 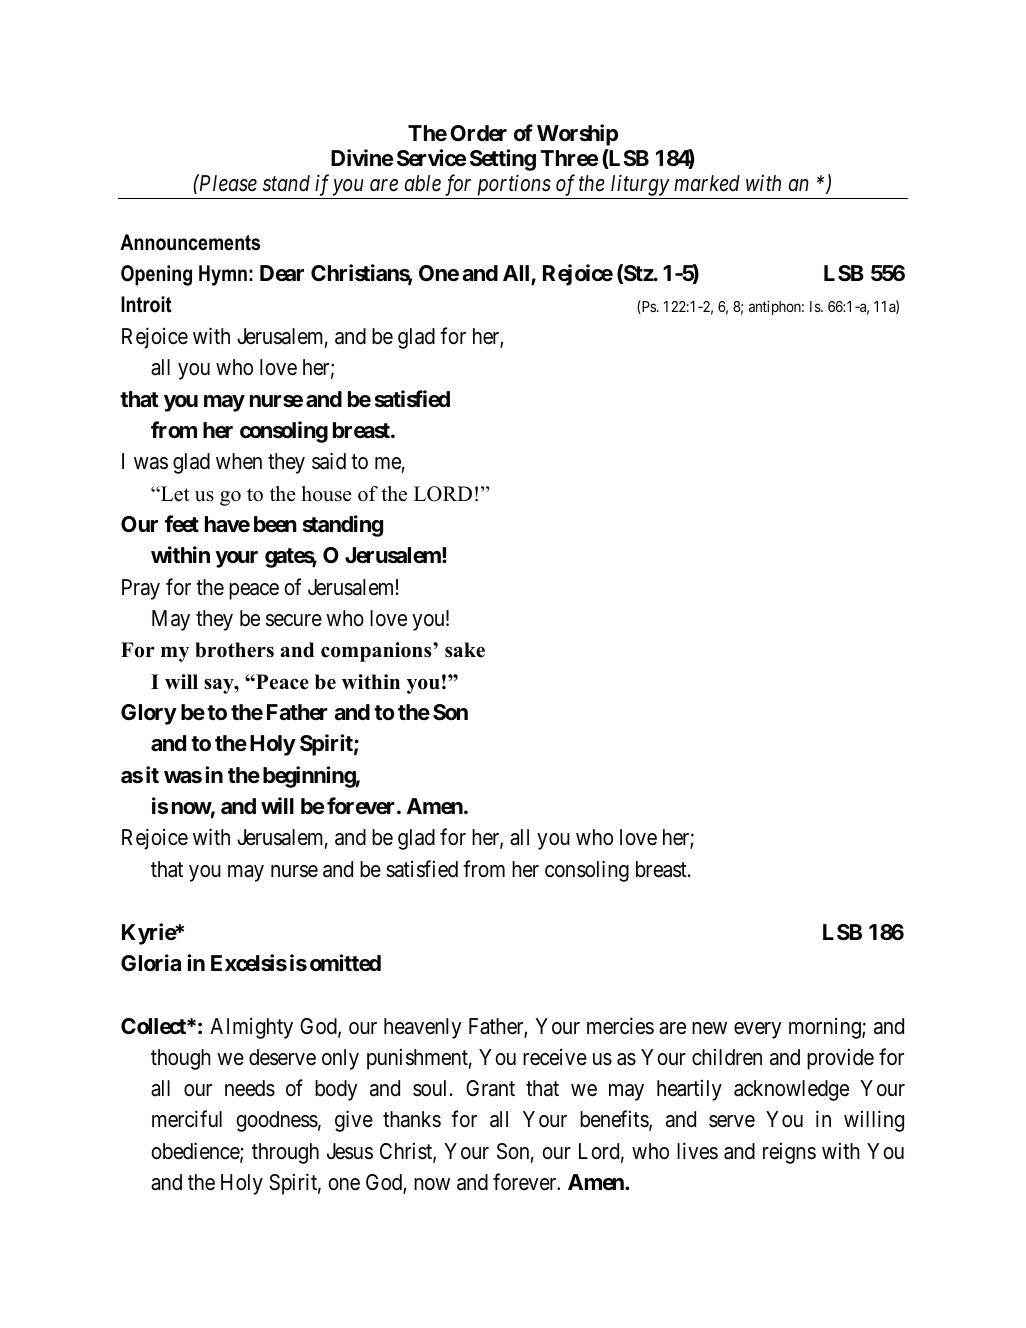 What do you see at coordinates (503, 160) in the image?
I see `Setting` at bounding box center [503, 160].
